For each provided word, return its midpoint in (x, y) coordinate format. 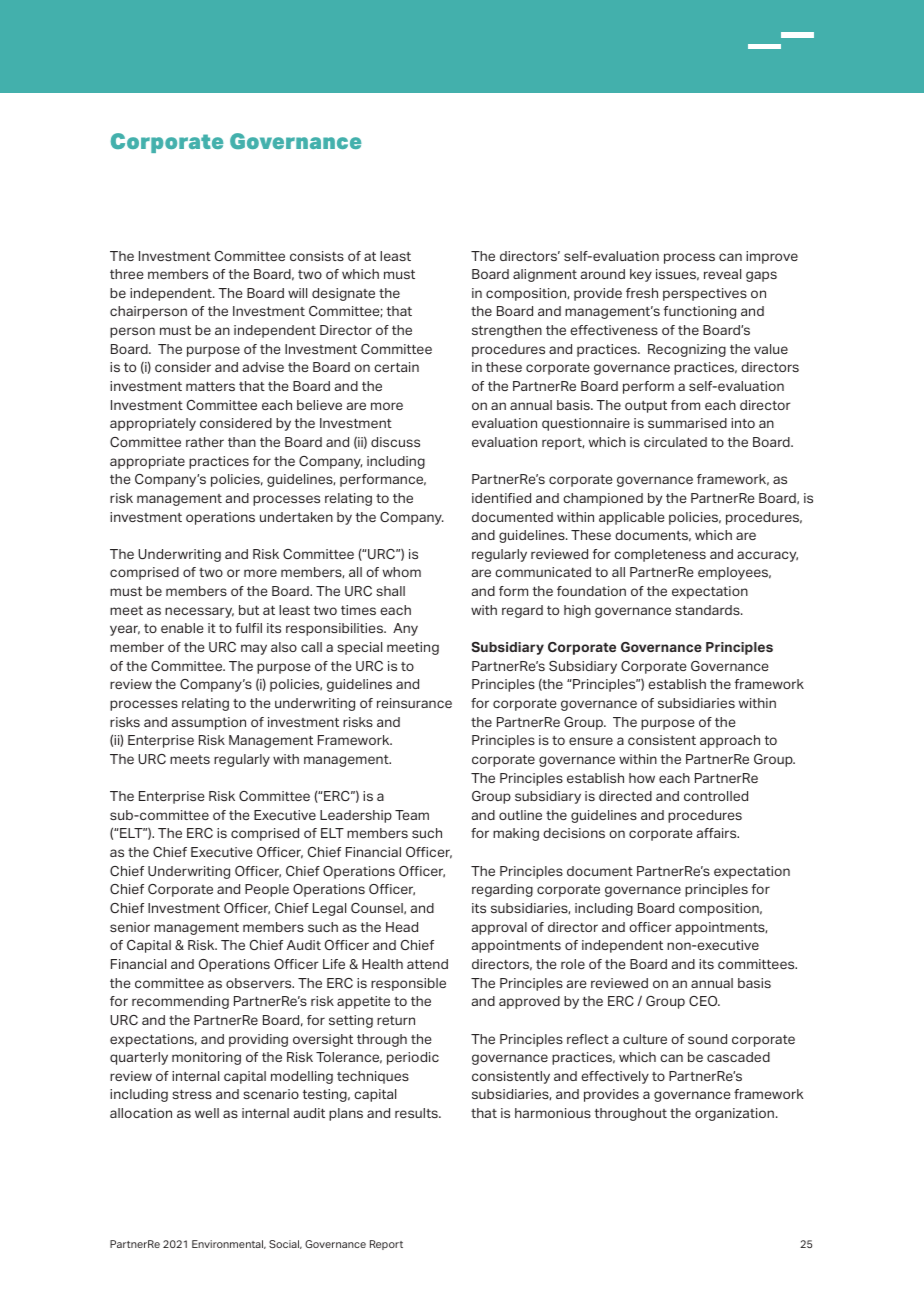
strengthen (507, 331)
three (126, 274)
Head (402, 927)
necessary (199, 612)
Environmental (229, 1244)
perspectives (705, 294)
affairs (718, 833)
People (267, 890)
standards (708, 610)
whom (402, 572)
